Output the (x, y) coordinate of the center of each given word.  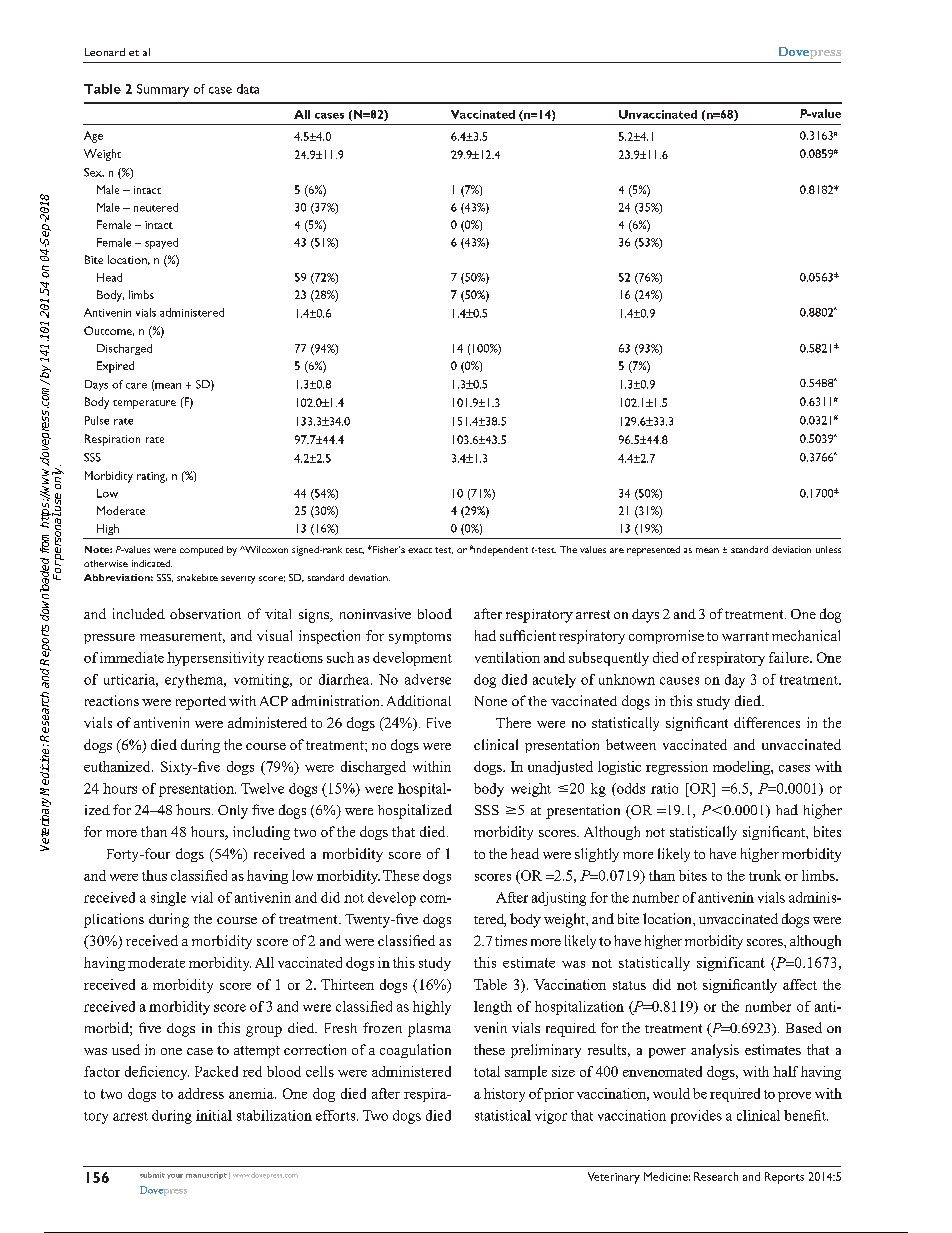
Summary (163, 90)
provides (696, 1117)
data (248, 89)
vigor (551, 1117)
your (175, 1176)
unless (828, 549)
